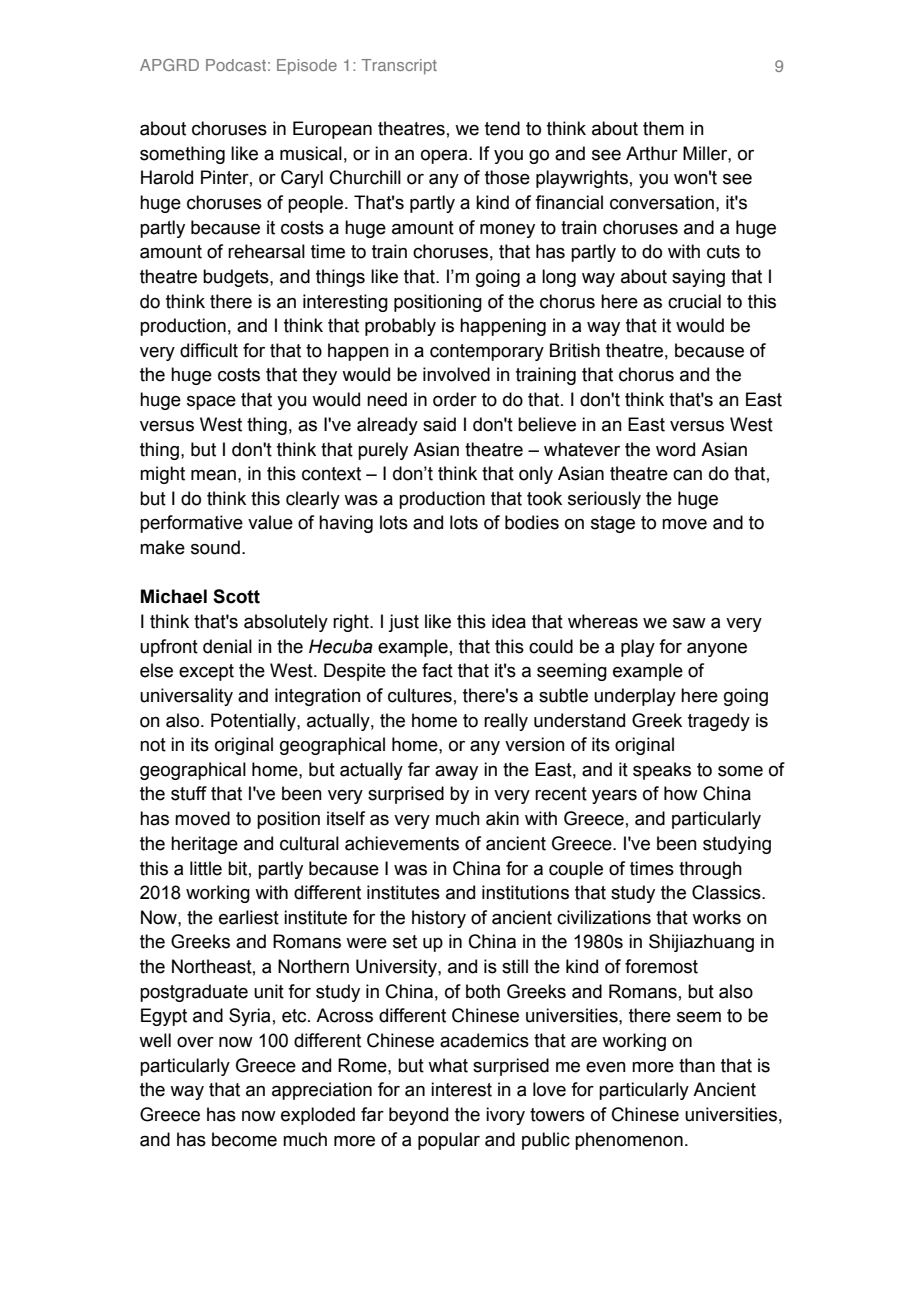  Describe the element at coordinates (236, 65) in the document. I see `Podcast` at that location.
